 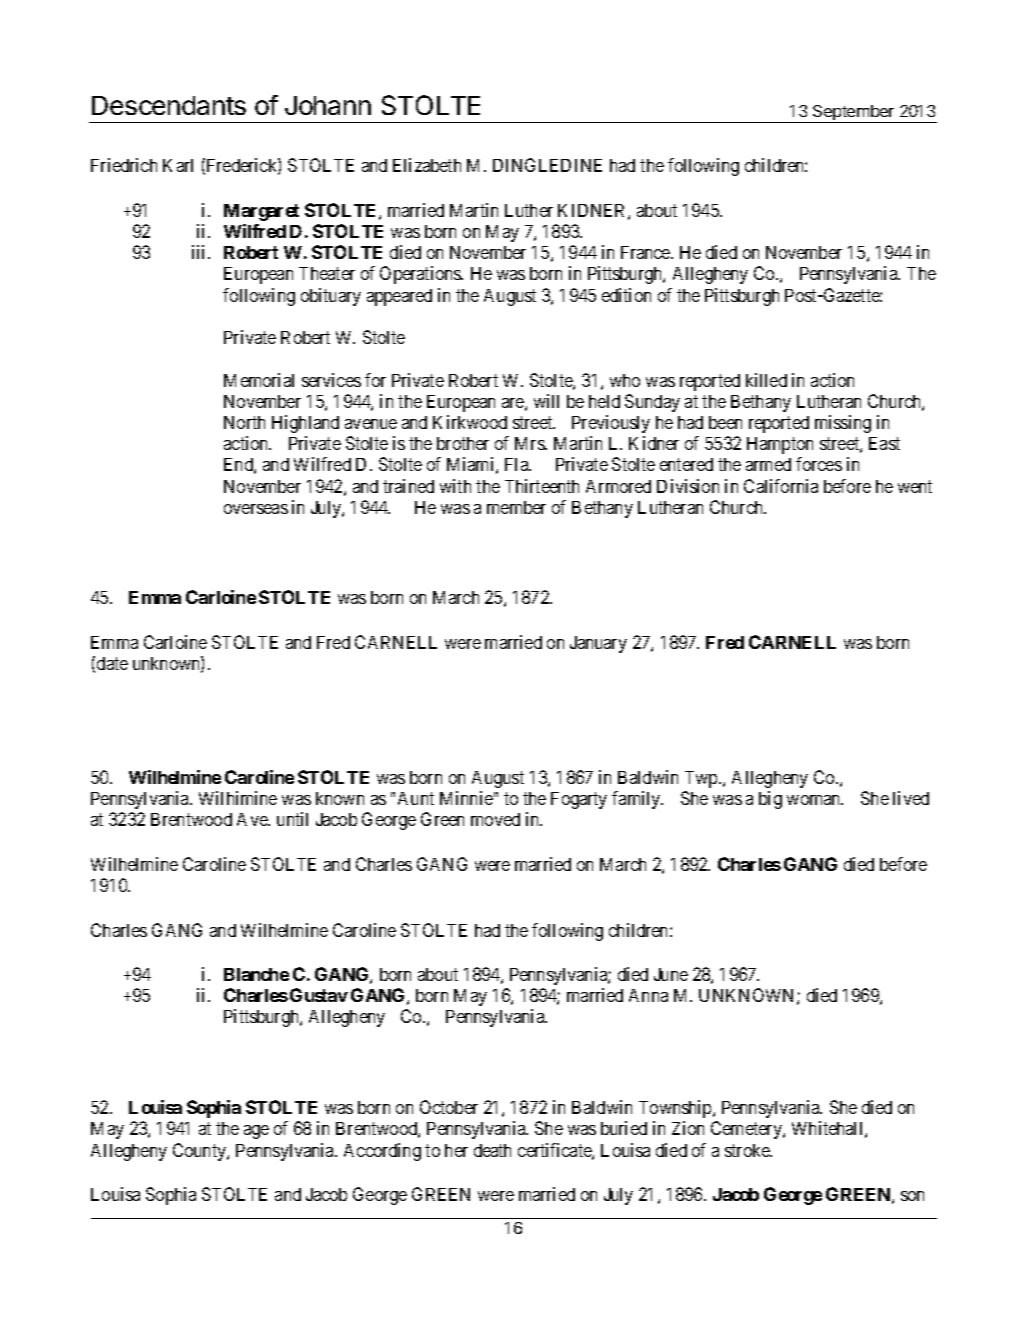 I want to click on Twp, so click(x=702, y=779).
